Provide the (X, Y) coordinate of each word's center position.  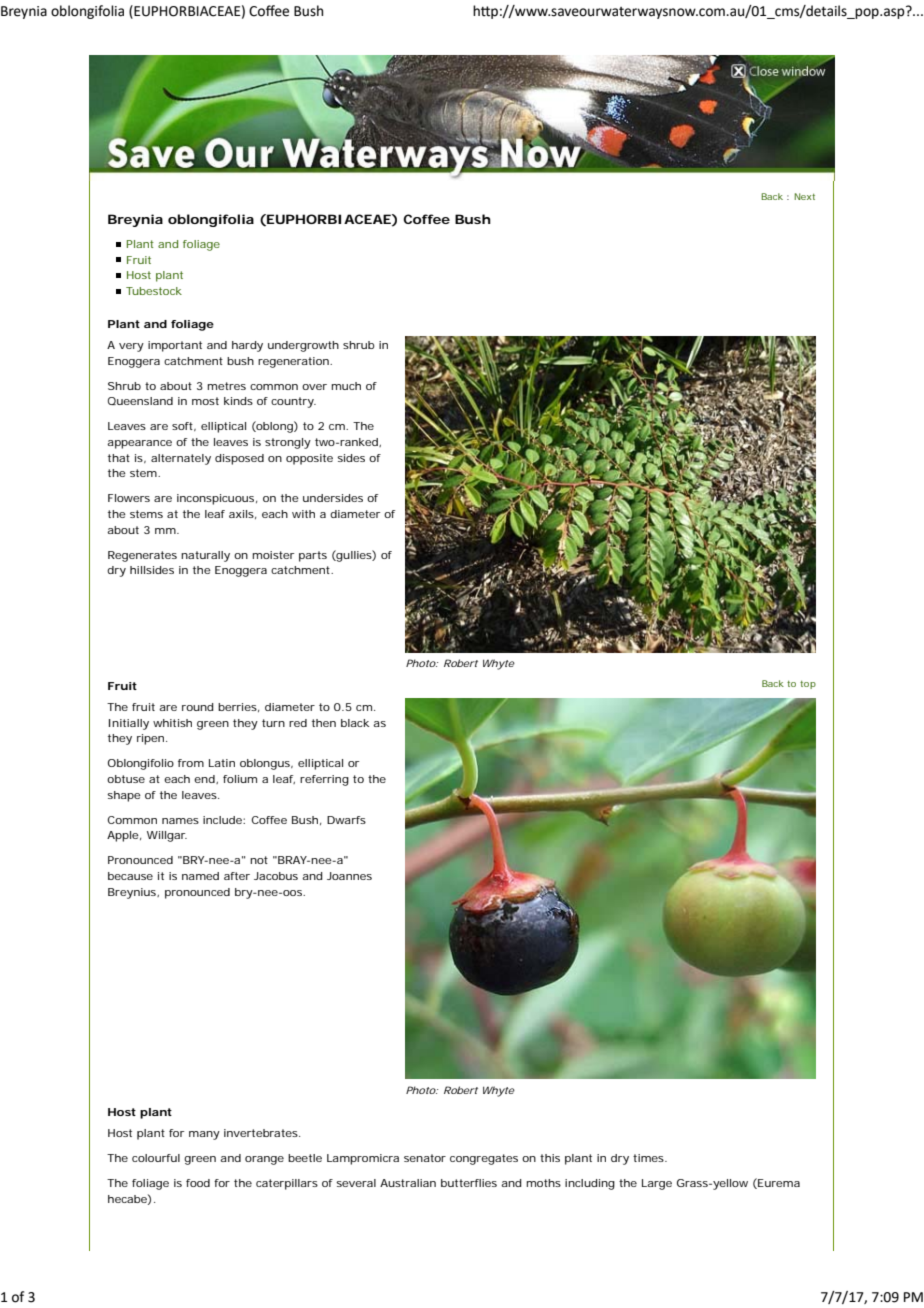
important (175, 346)
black (355, 723)
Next (804, 196)
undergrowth (303, 346)
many (204, 1135)
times (650, 1158)
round (198, 707)
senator (425, 1158)
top (808, 685)
